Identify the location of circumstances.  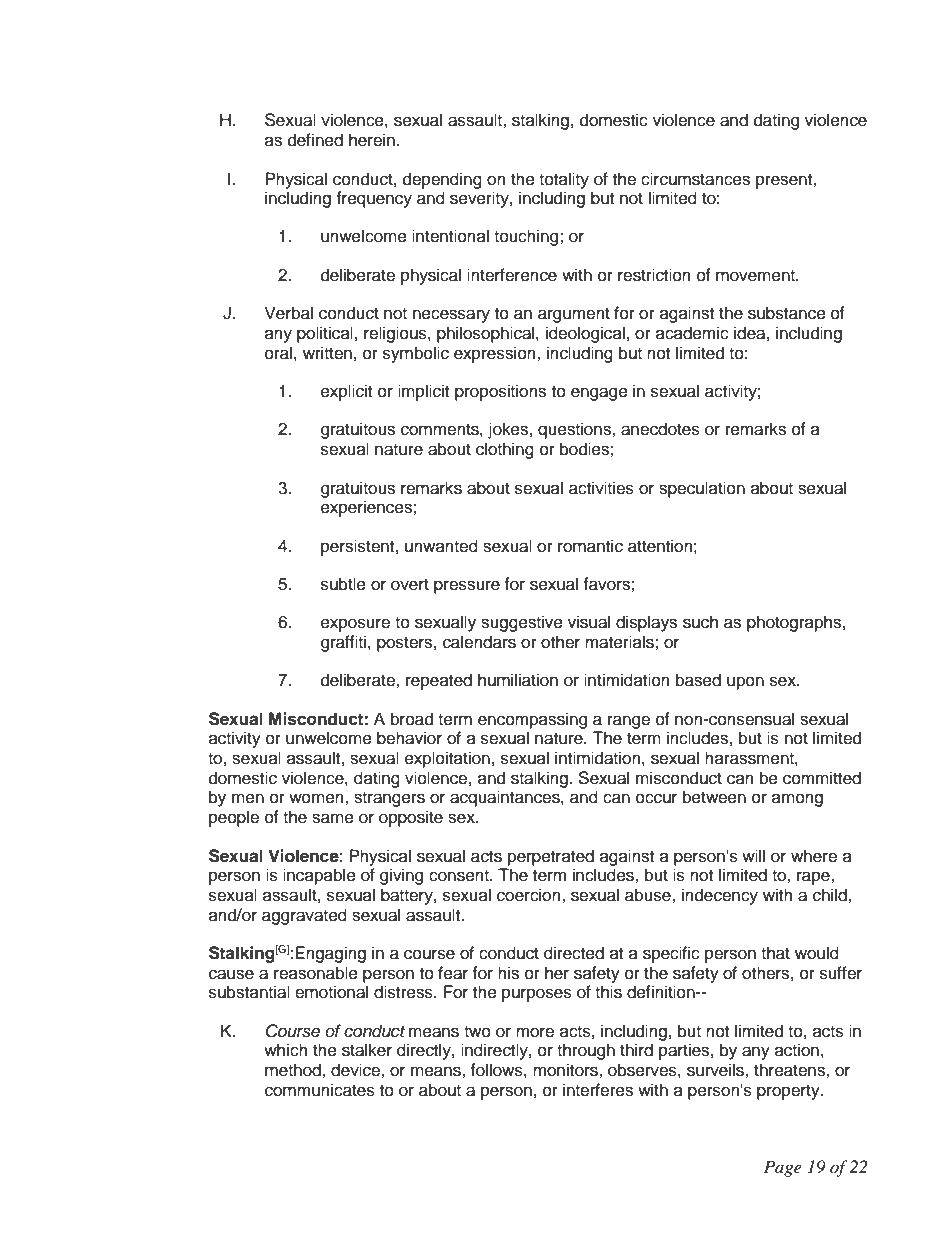
(695, 179).
